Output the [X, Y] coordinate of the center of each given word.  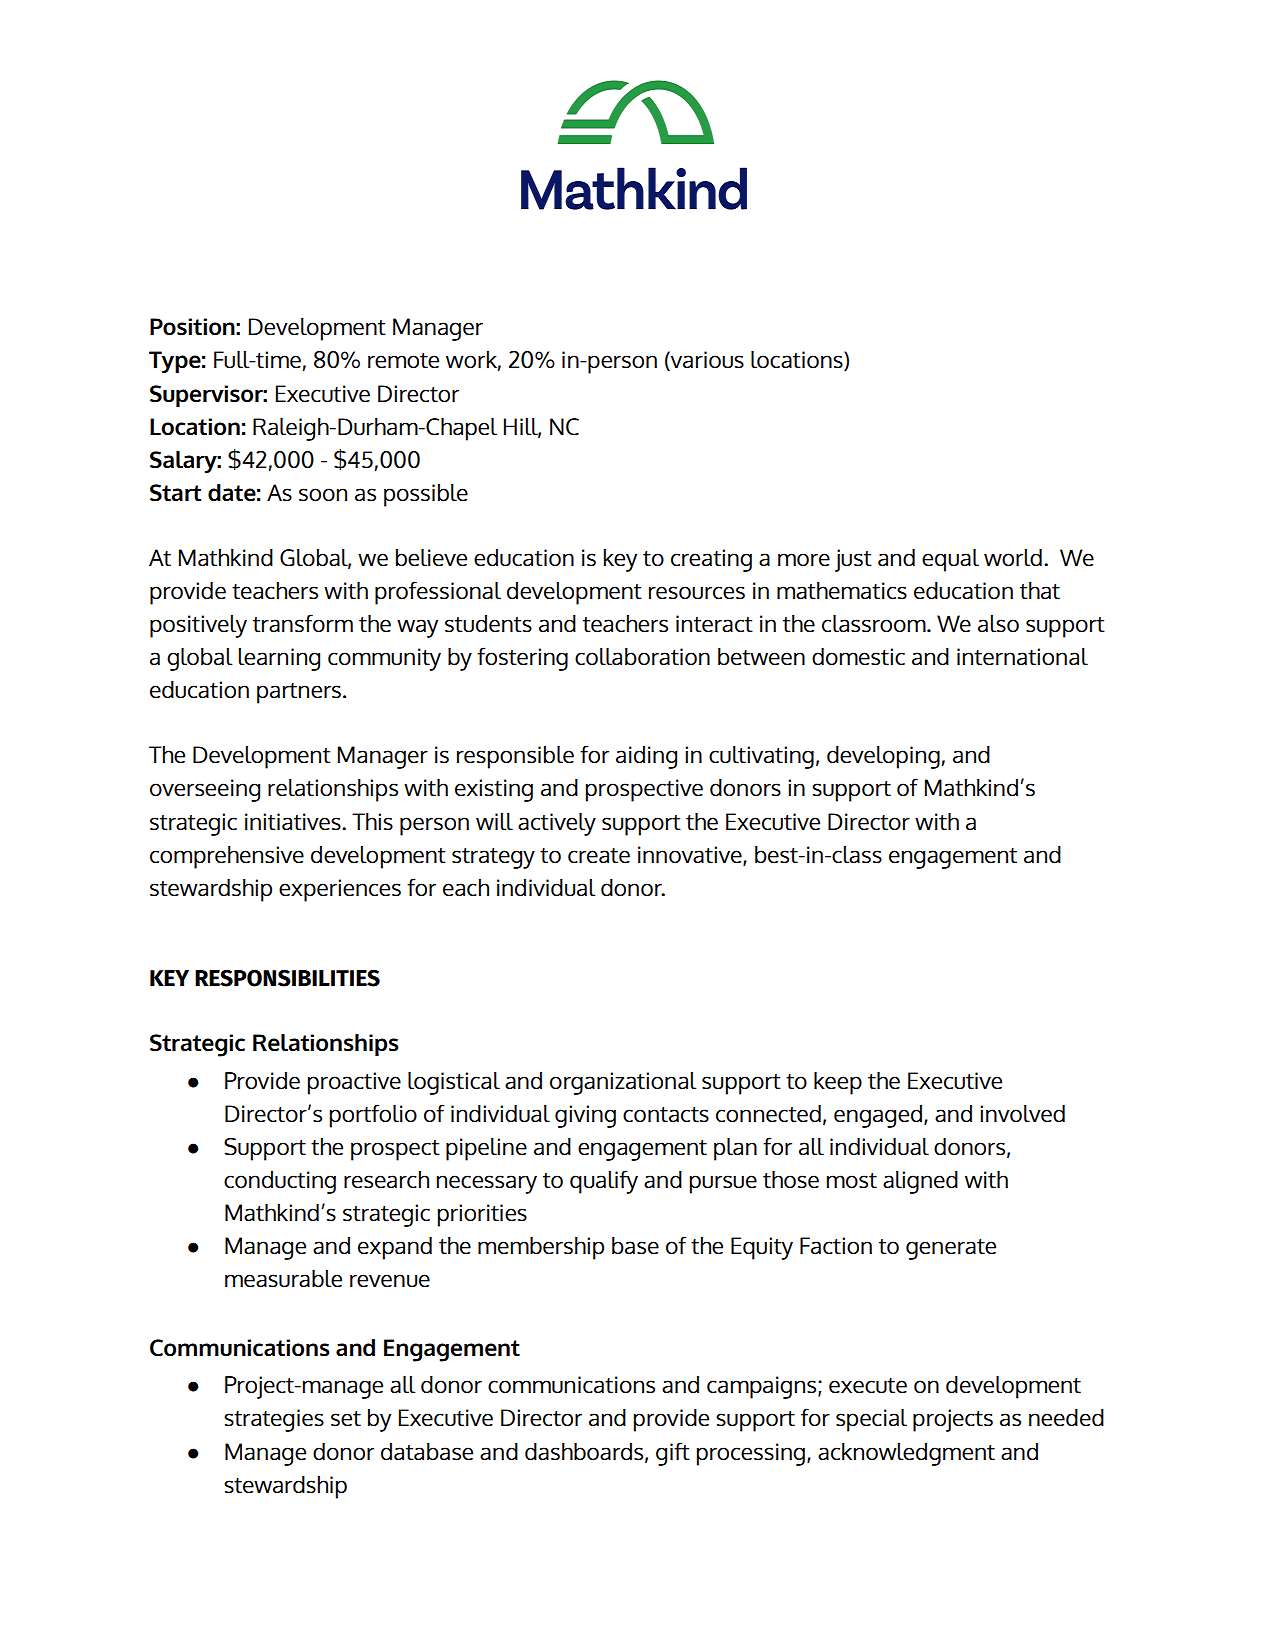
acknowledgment [906, 1454]
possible [426, 495]
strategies [274, 1420]
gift [673, 1454]
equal [950, 560]
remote [403, 360]
